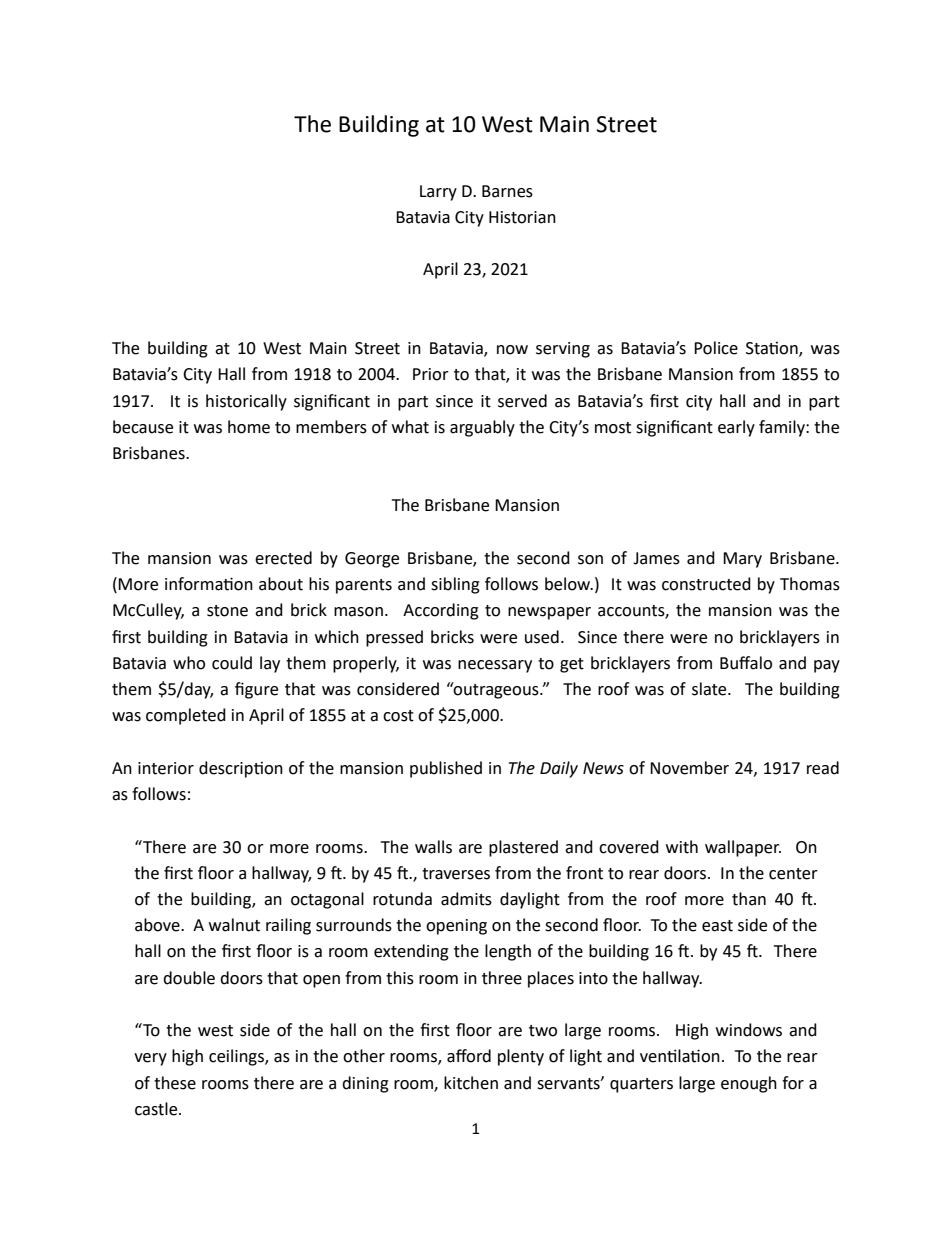  Describe the element at coordinates (237, 1057) in the screenshot. I see `ceilings` at that location.
